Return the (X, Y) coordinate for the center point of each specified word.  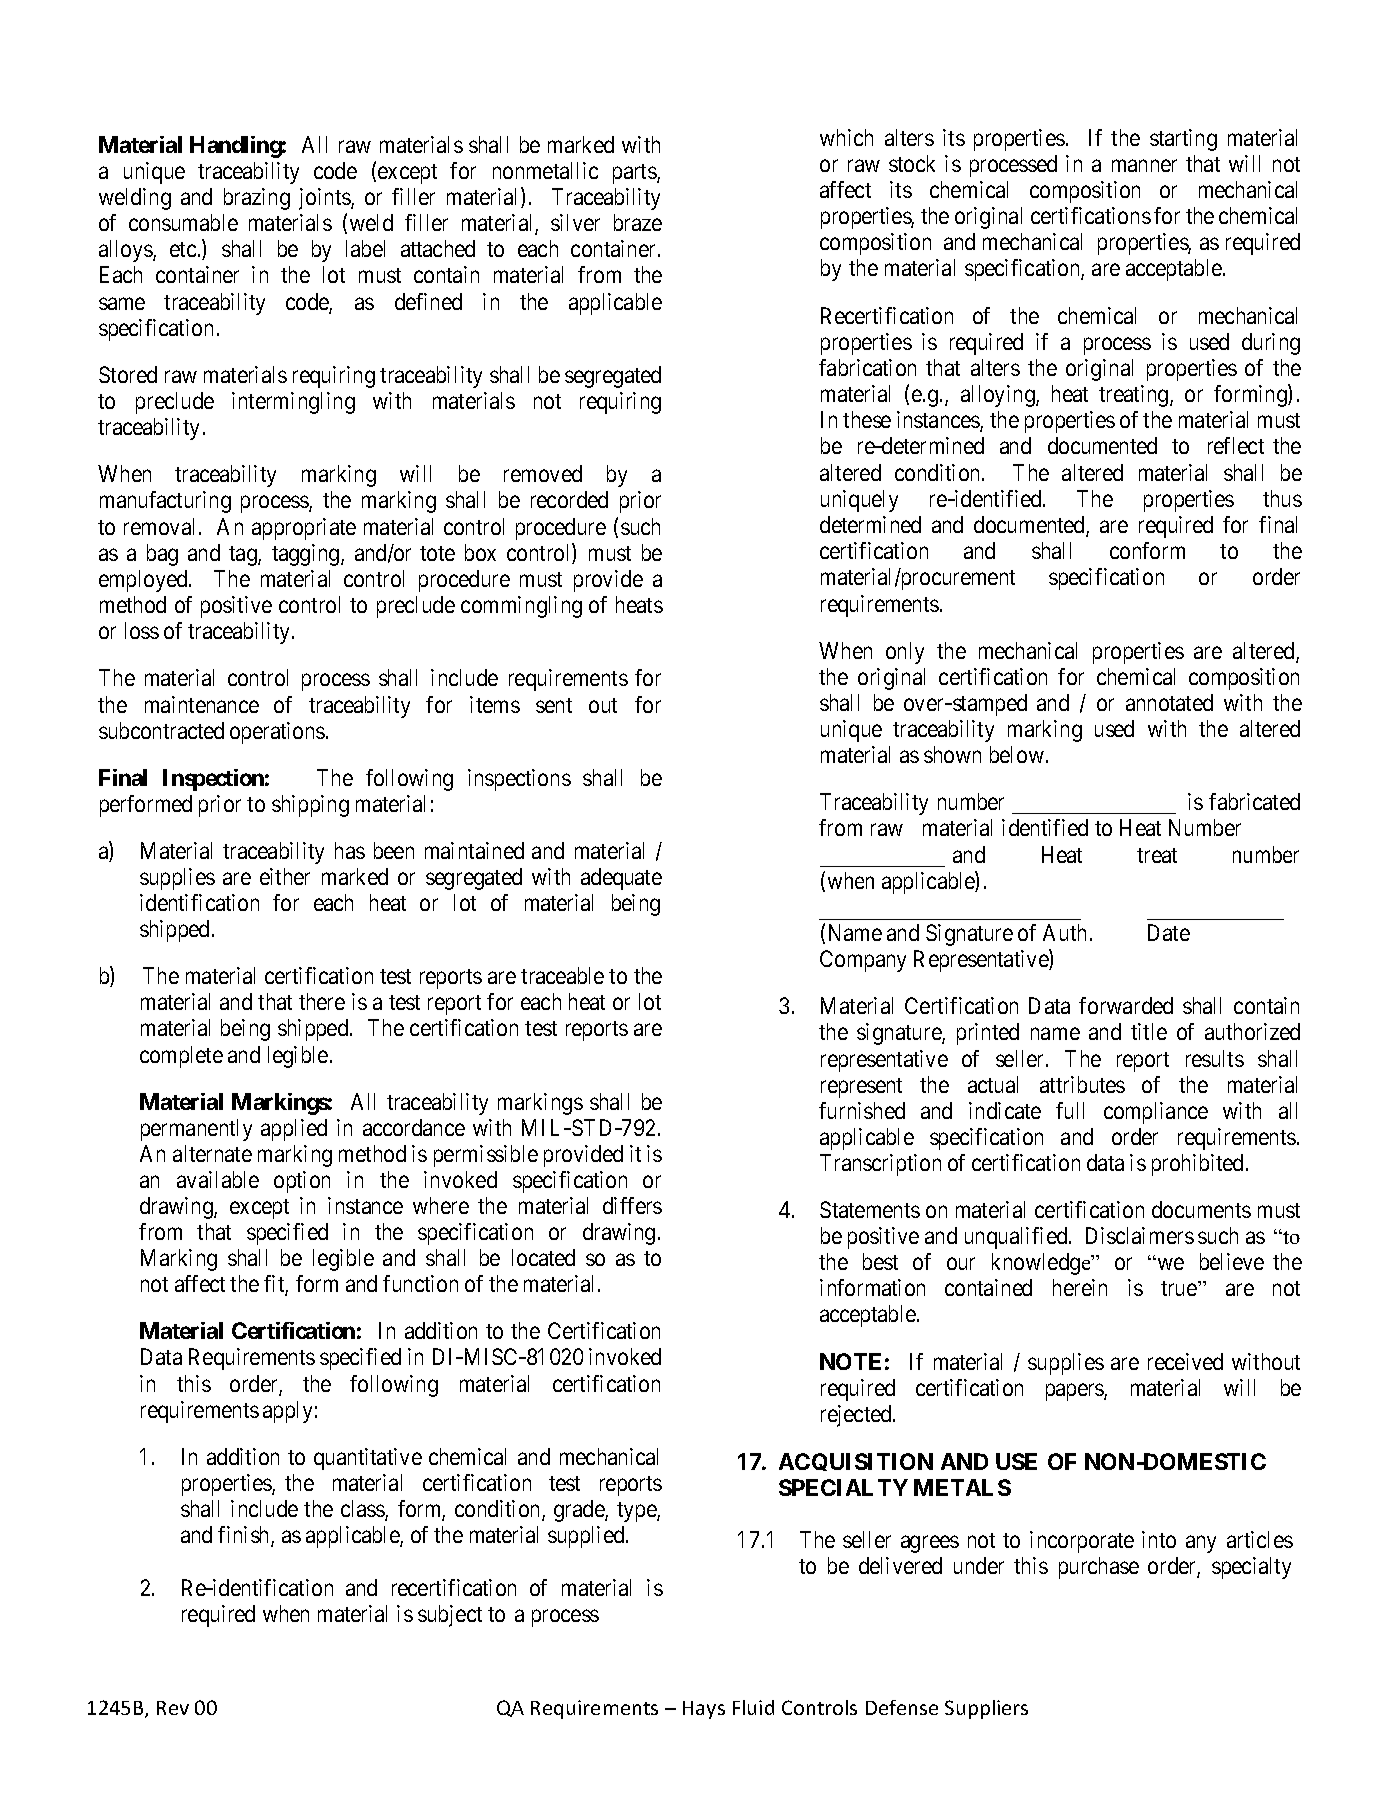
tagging (307, 555)
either (285, 876)
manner (1144, 165)
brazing (257, 199)
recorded (569, 499)
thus (1282, 498)
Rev (173, 1708)
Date (1169, 932)
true (1180, 1288)
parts (635, 174)
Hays (704, 1710)
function (420, 1283)
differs (632, 1205)
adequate (621, 879)
